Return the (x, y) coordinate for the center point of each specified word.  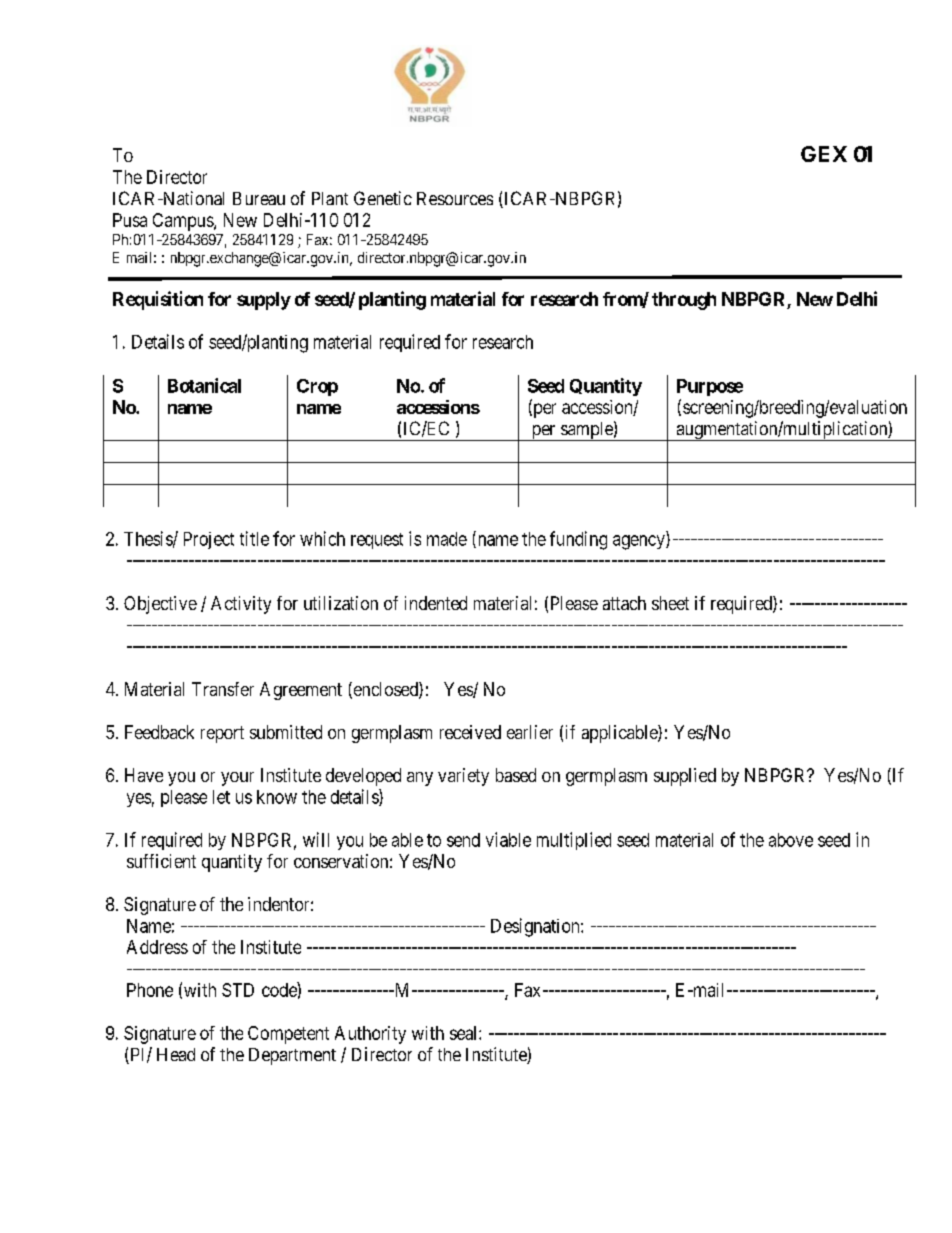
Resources (455, 198)
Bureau (259, 198)
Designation (536, 927)
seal (465, 1033)
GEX (824, 154)
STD (238, 990)
